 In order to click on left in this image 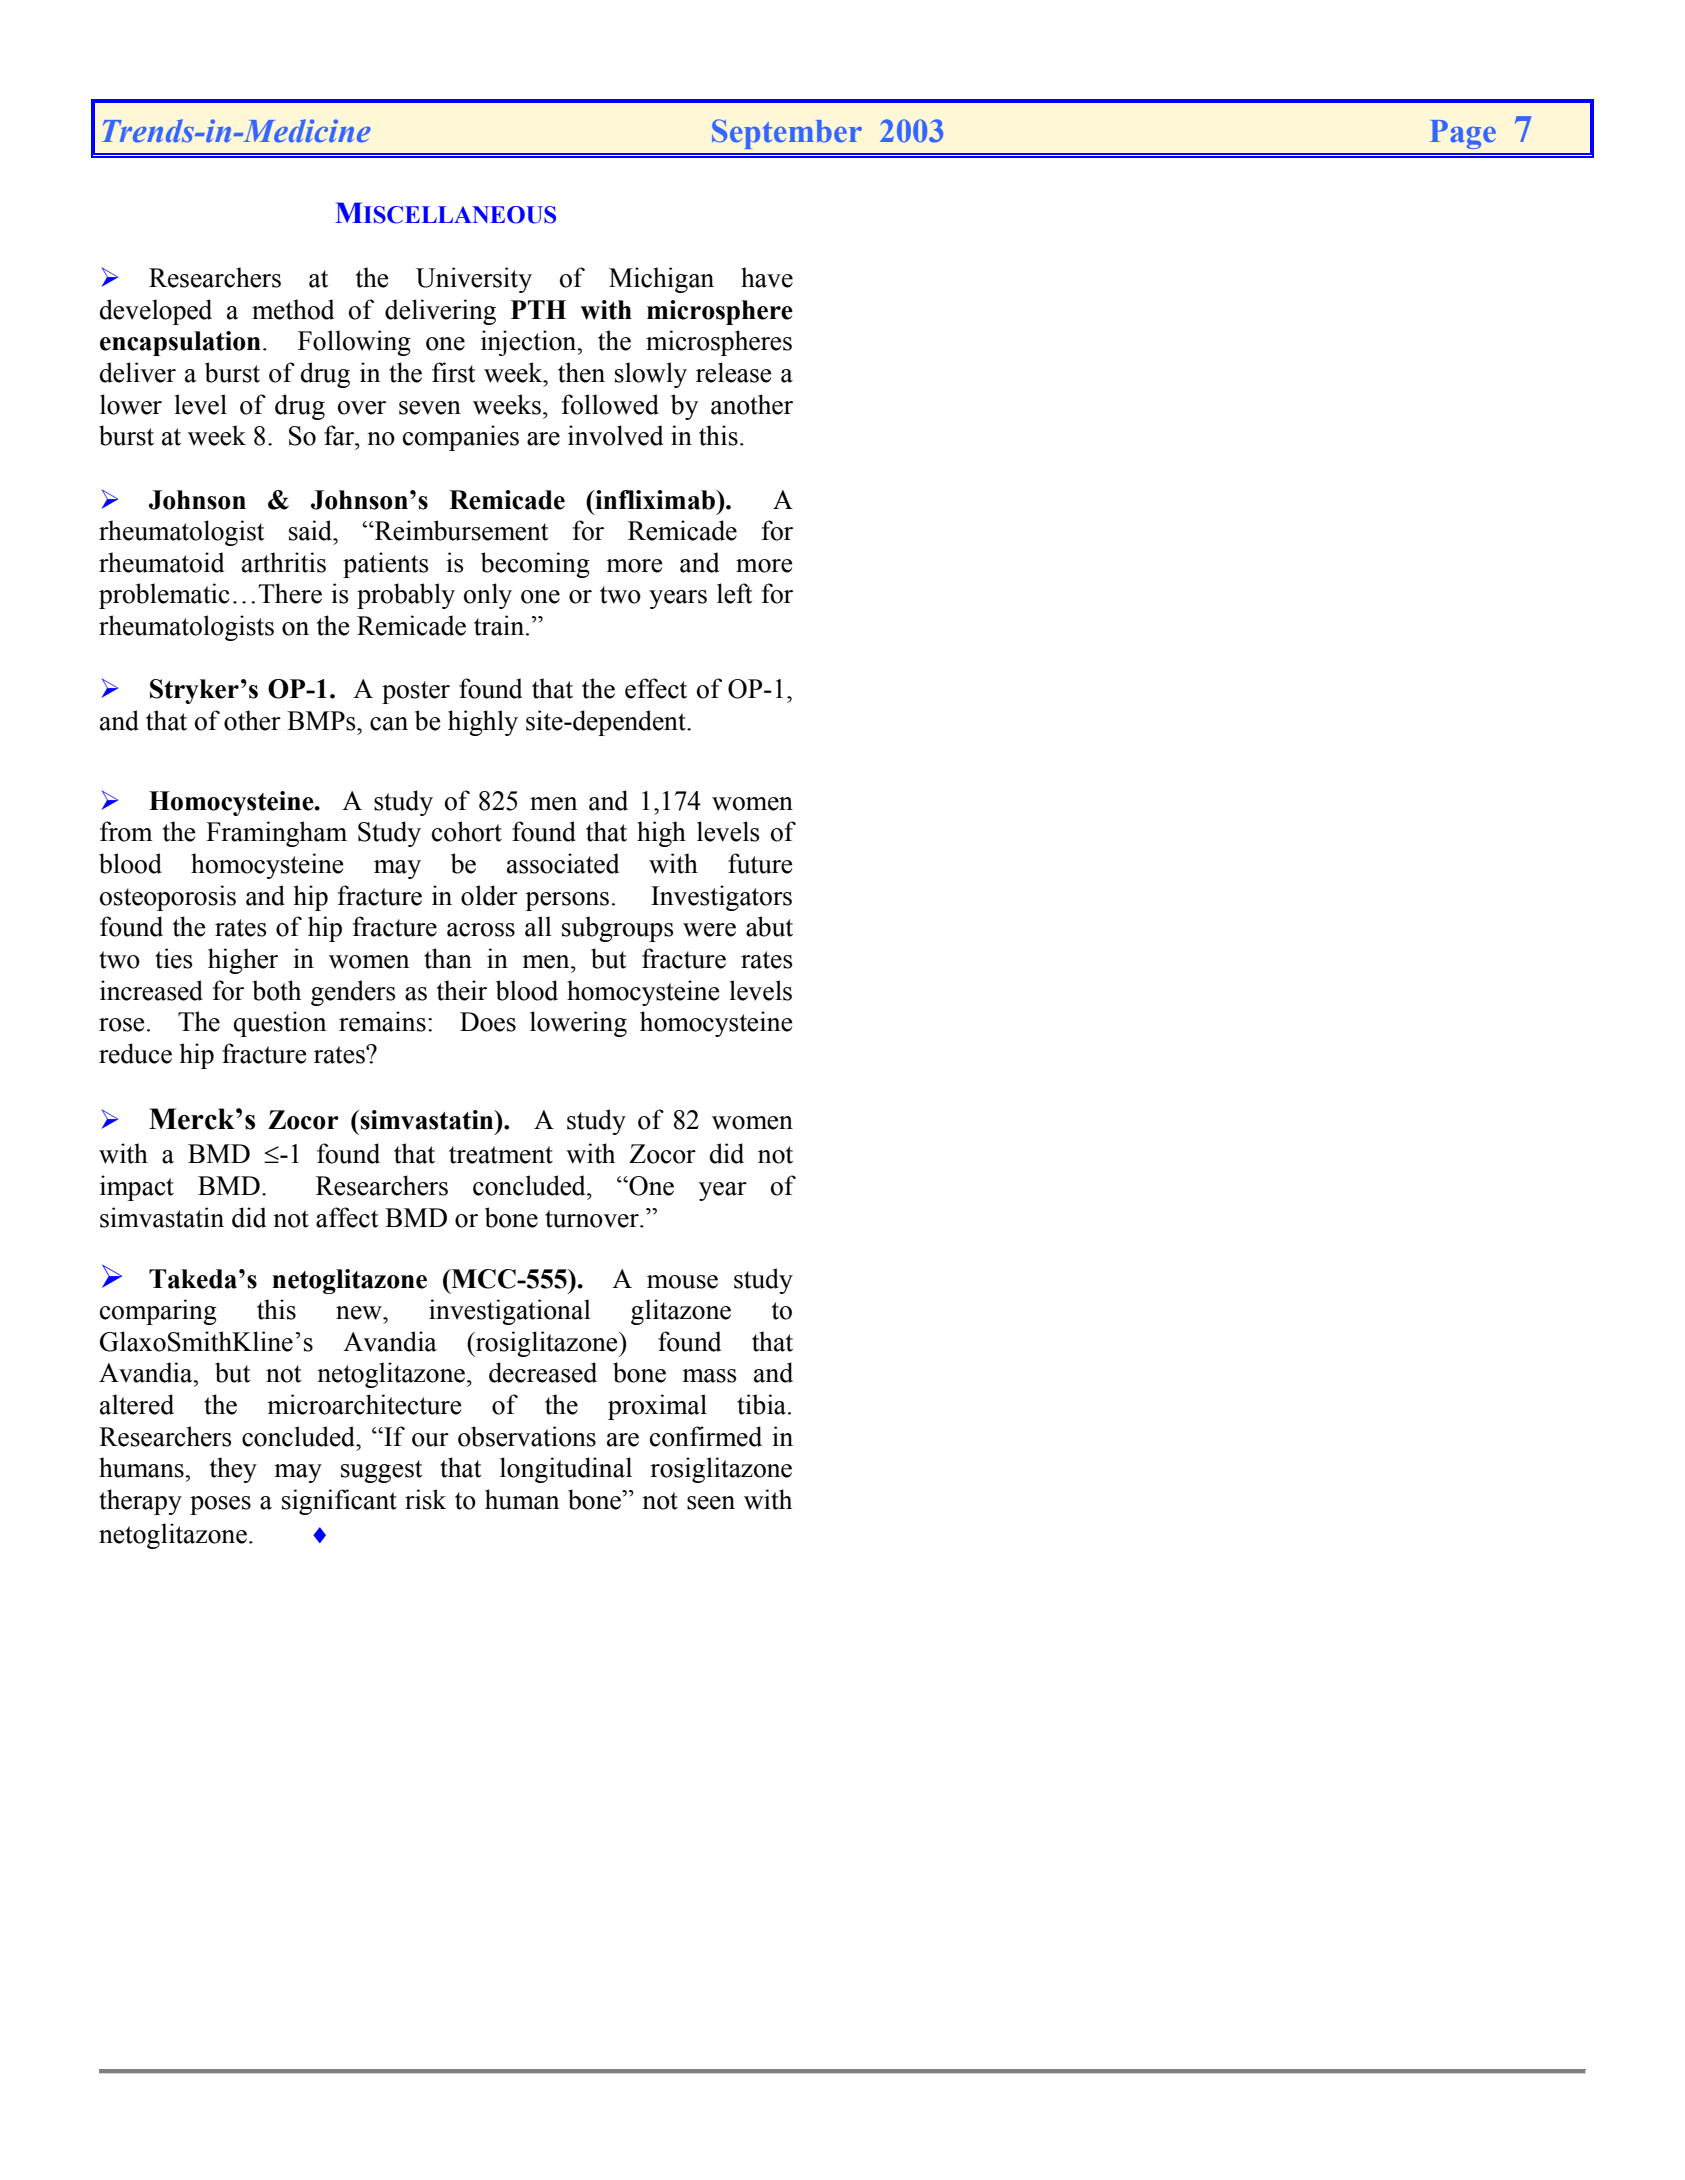, I will do `click(735, 593)`.
